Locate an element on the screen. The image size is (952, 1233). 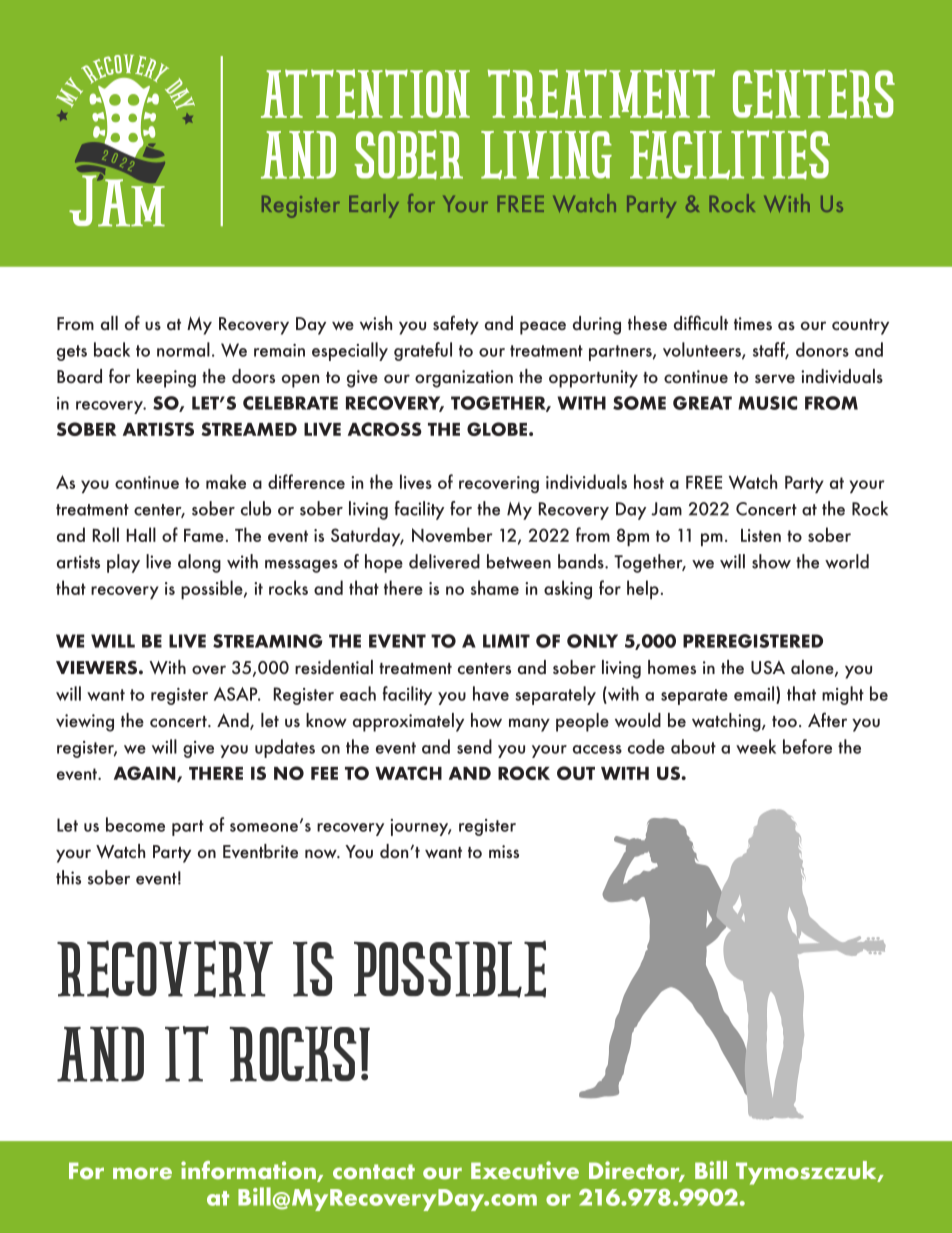
more is located at coordinates (142, 1173).
